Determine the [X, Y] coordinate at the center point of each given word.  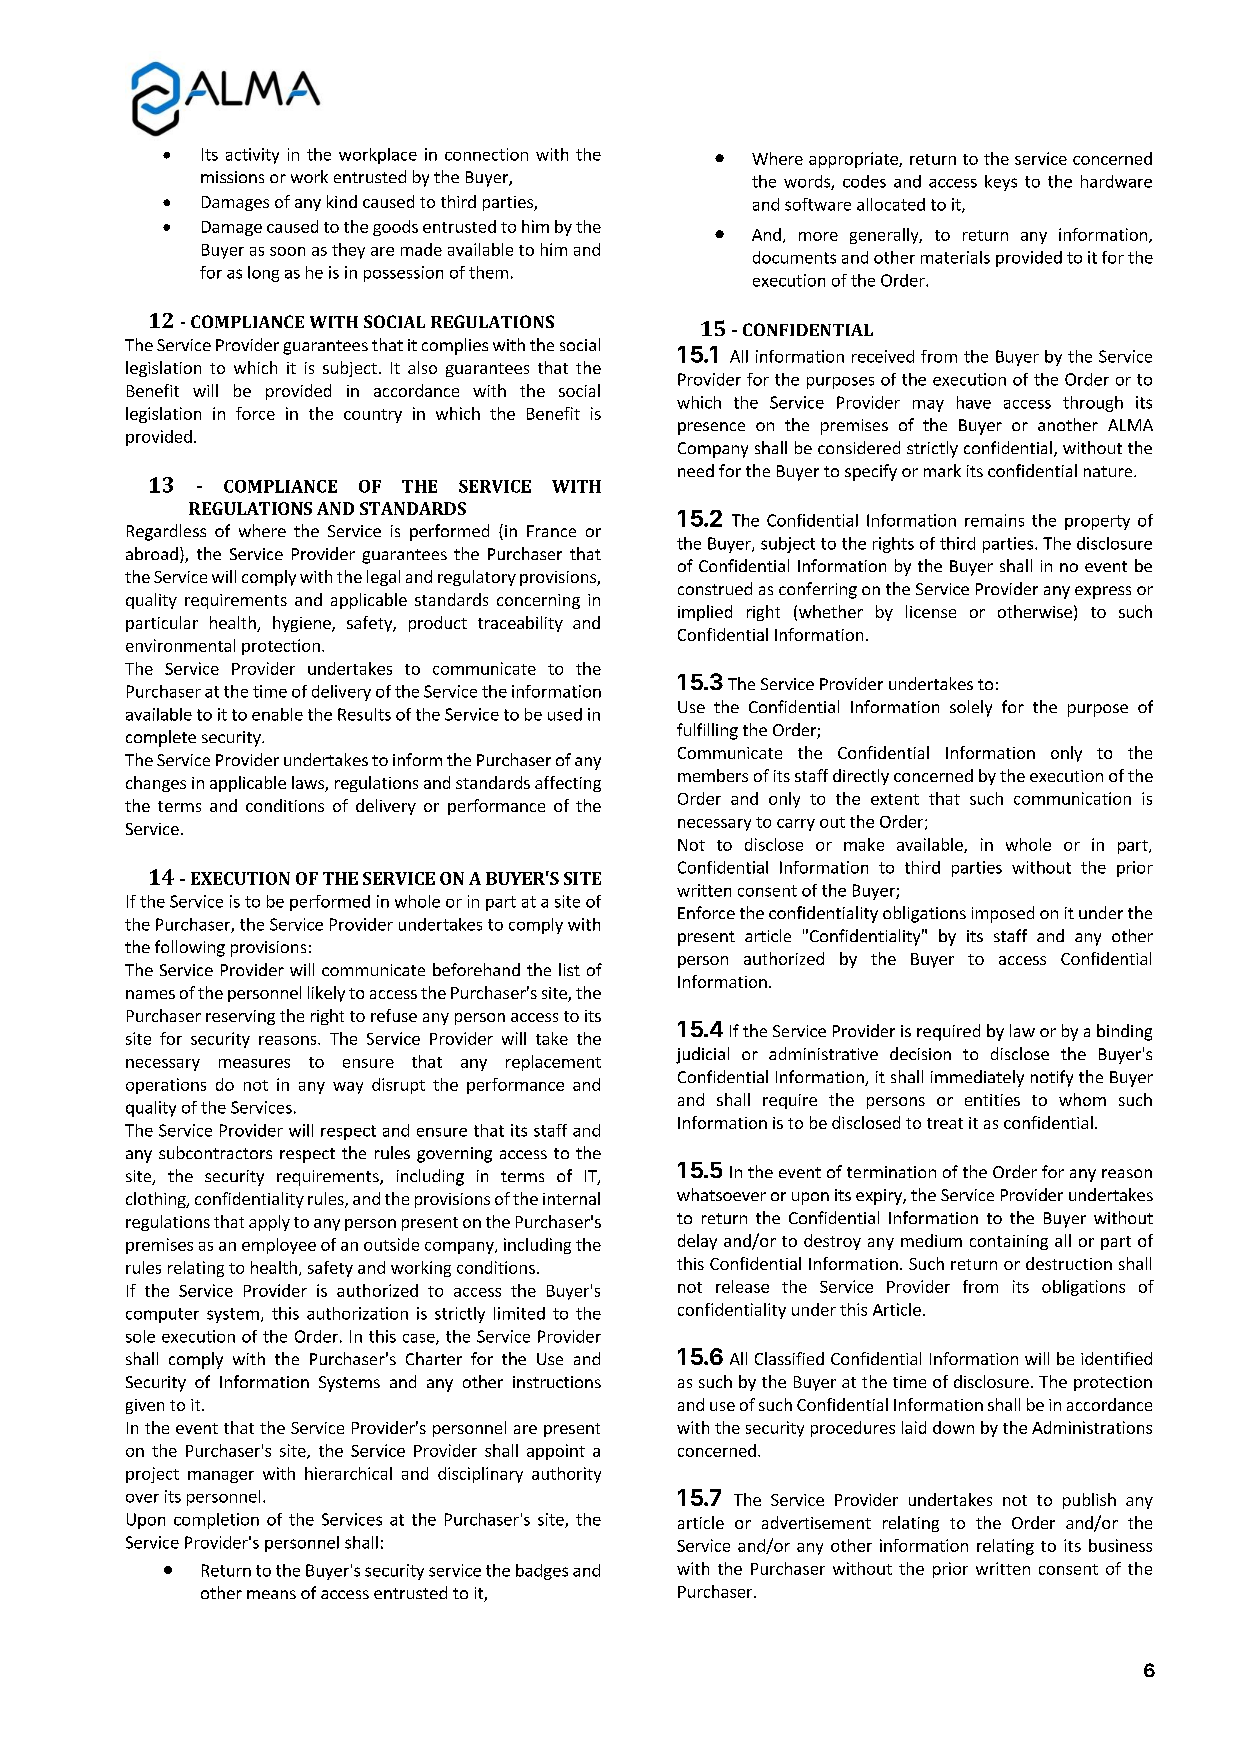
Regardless [166, 532]
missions [232, 177]
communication [1072, 798]
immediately [977, 1078]
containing [1009, 1242]
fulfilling [707, 731]
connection [486, 154]
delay [697, 1242]
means [271, 1594]
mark [942, 470]
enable [277, 714]
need [696, 470]
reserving [240, 1017]
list [569, 969]
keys [1001, 183]
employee [279, 1246]
